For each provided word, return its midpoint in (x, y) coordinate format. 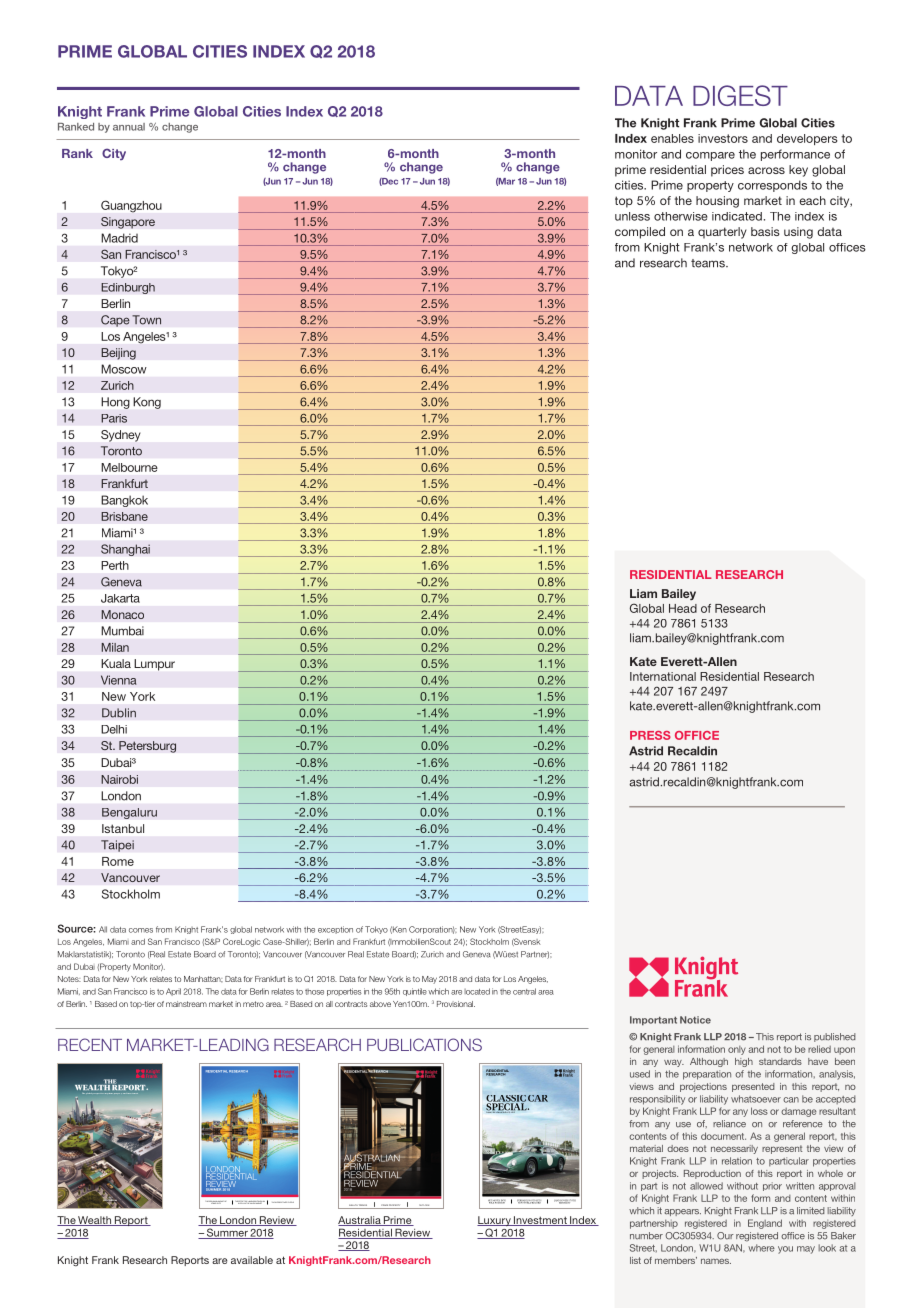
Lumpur (154, 665)
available (252, 1260)
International (663, 676)
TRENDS (364, 1206)
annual (129, 127)
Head (683, 608)
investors (723, 138)
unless (632, 216)
